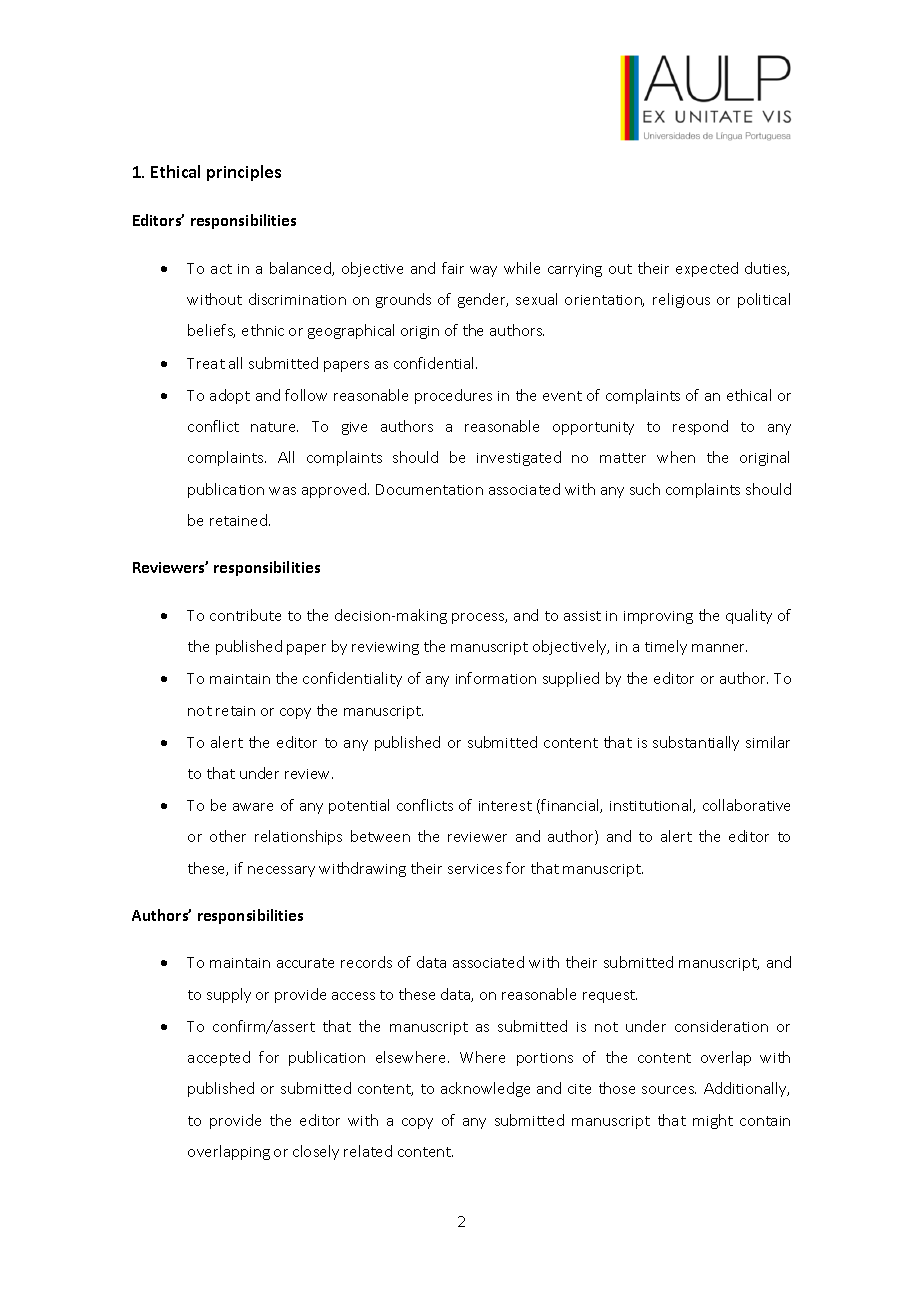 The height and width of the screenshot is (1308, 924). Describe the element at coordinates (485, 1089) in the screenshot. I see `acknowledge` at that location.
